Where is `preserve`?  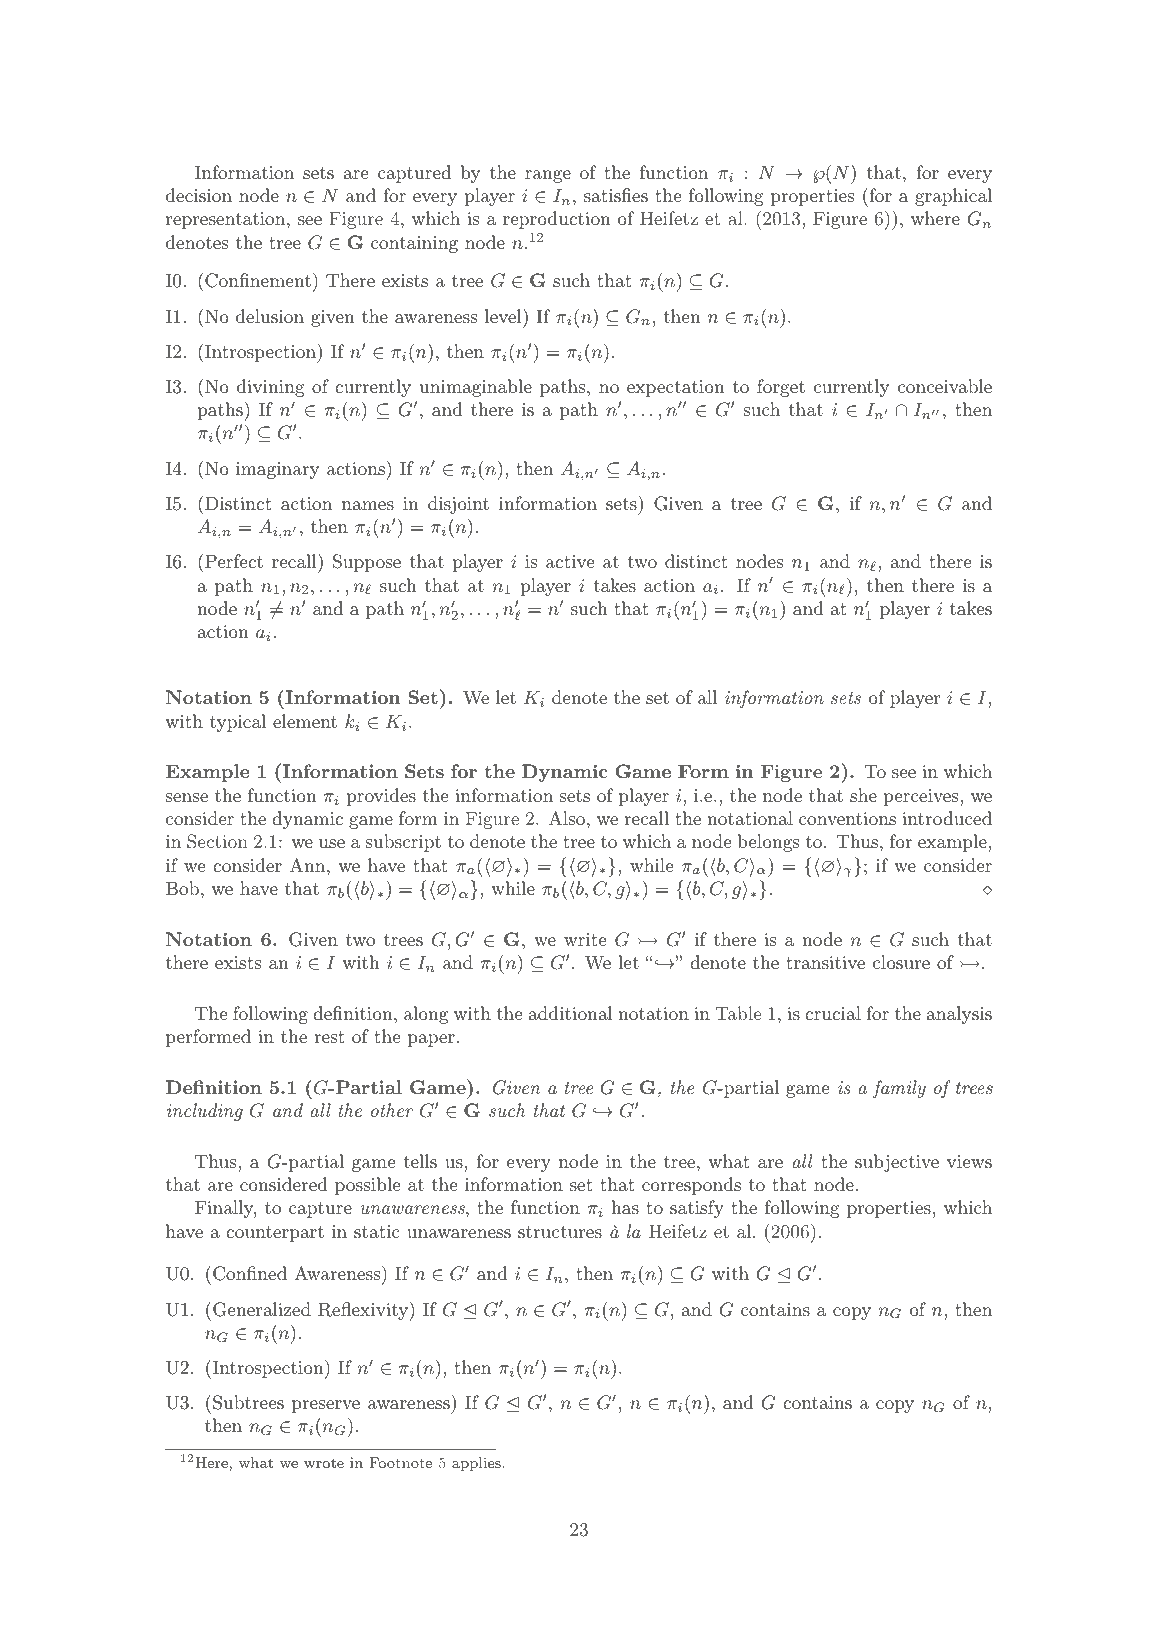 preserve is located at coordinates (326, 1406).
